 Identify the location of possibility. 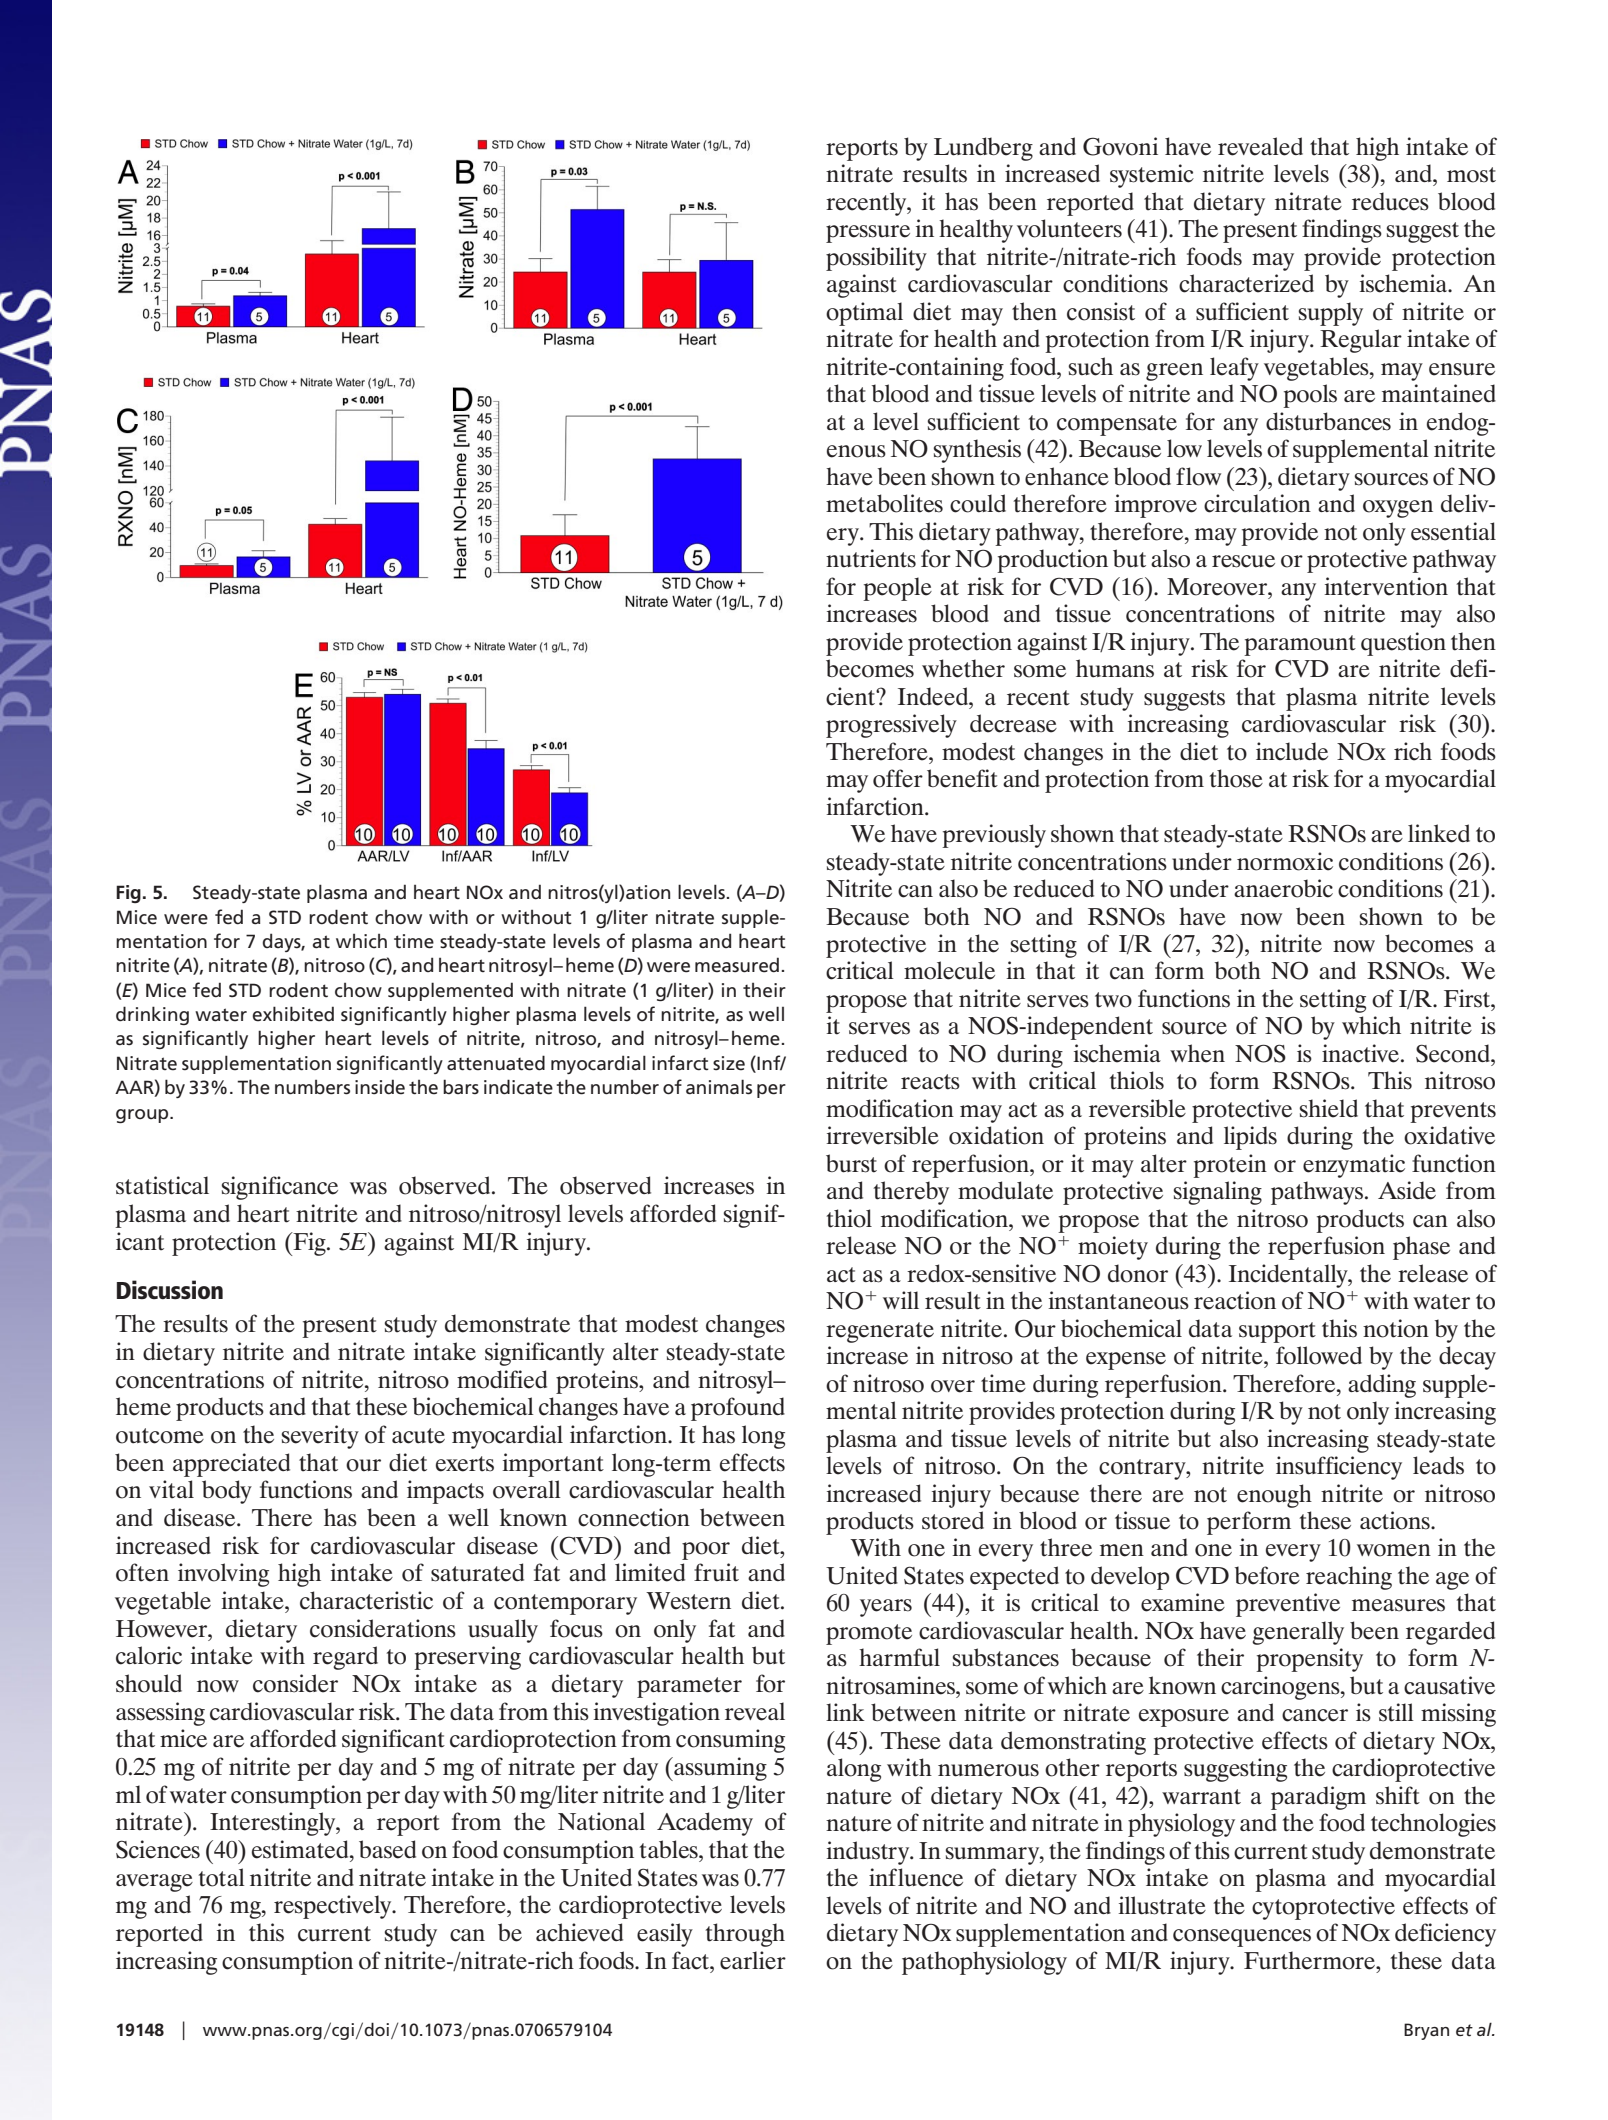
(876, 259).
